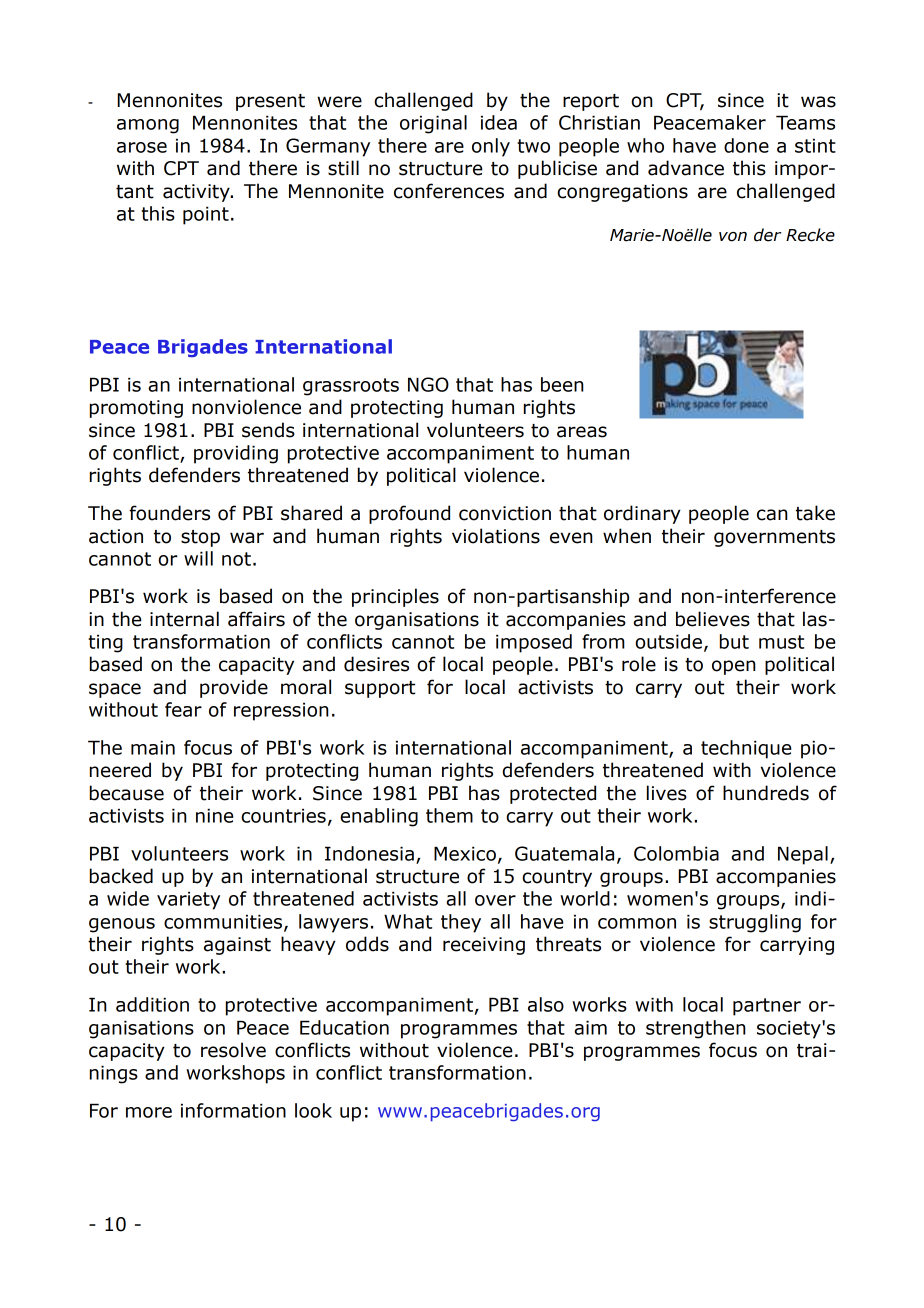 The image size is (924, 1308). I want to click on take, so click(815, 513).
